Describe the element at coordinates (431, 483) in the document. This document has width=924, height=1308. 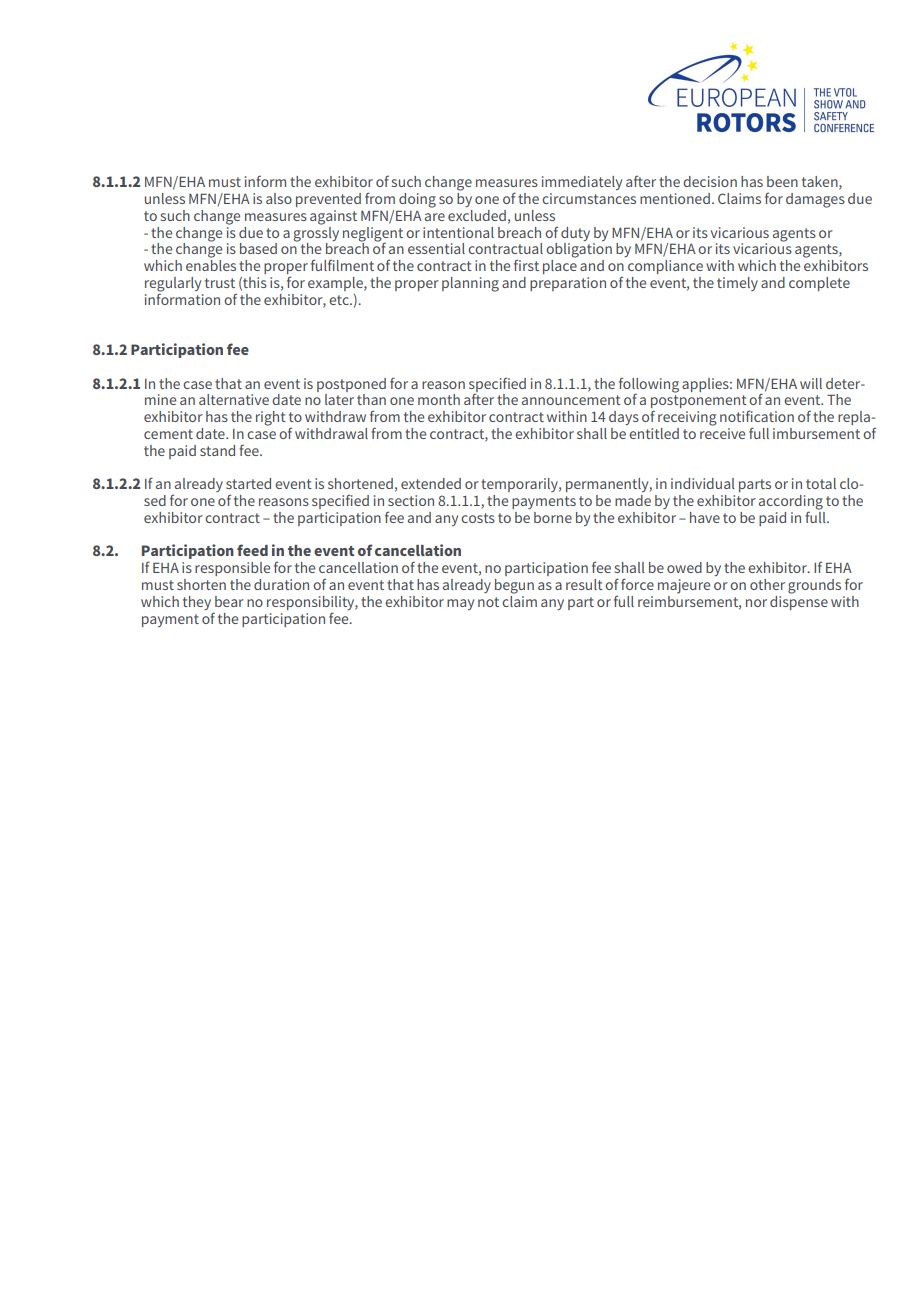
I see `extended` at that location.
